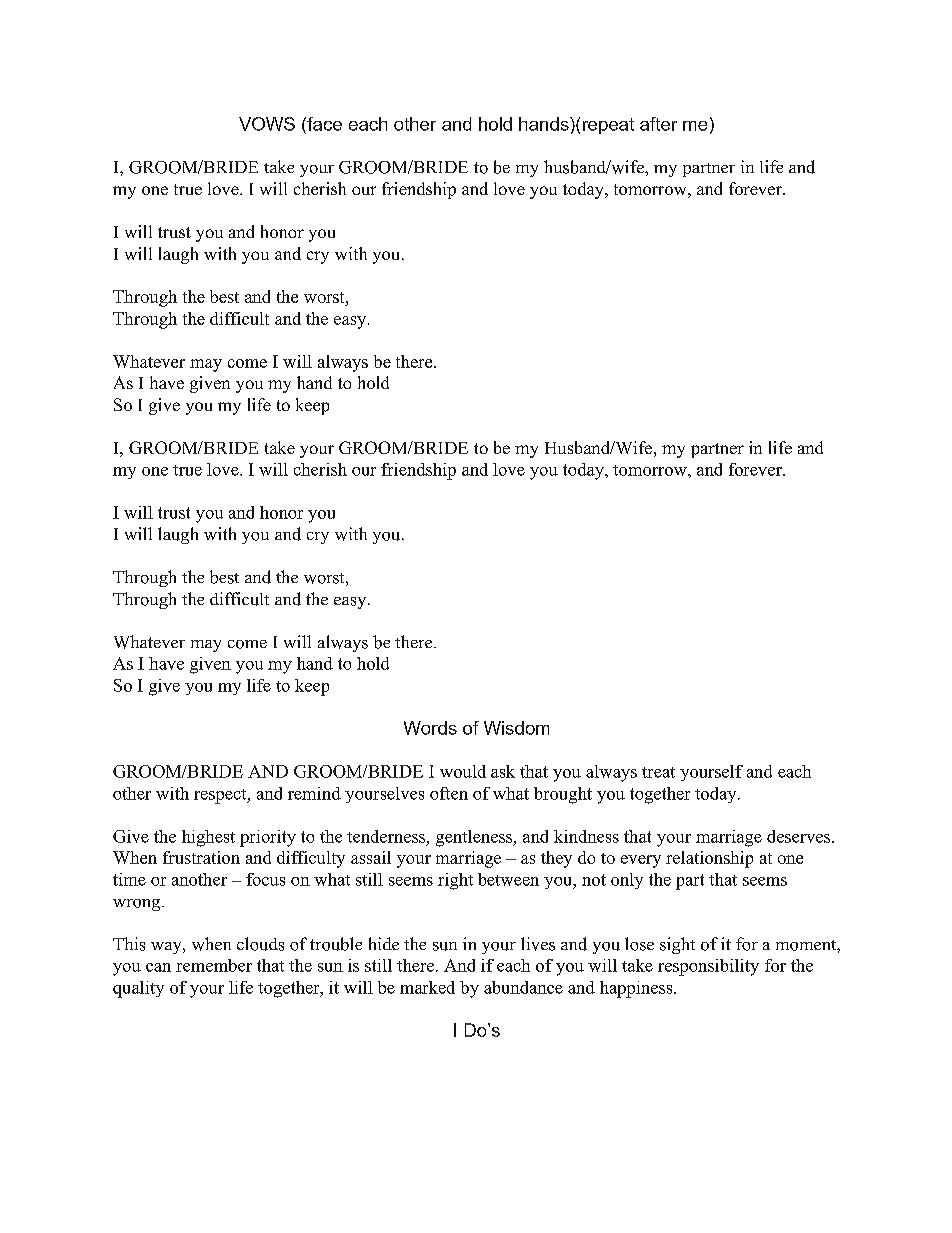 Image resolution: width=952 pixels, height=1233 pixels. What do you see at coordinates (708, 967) in the document?
I see `responsibility` at bounding box center [708, 967].
